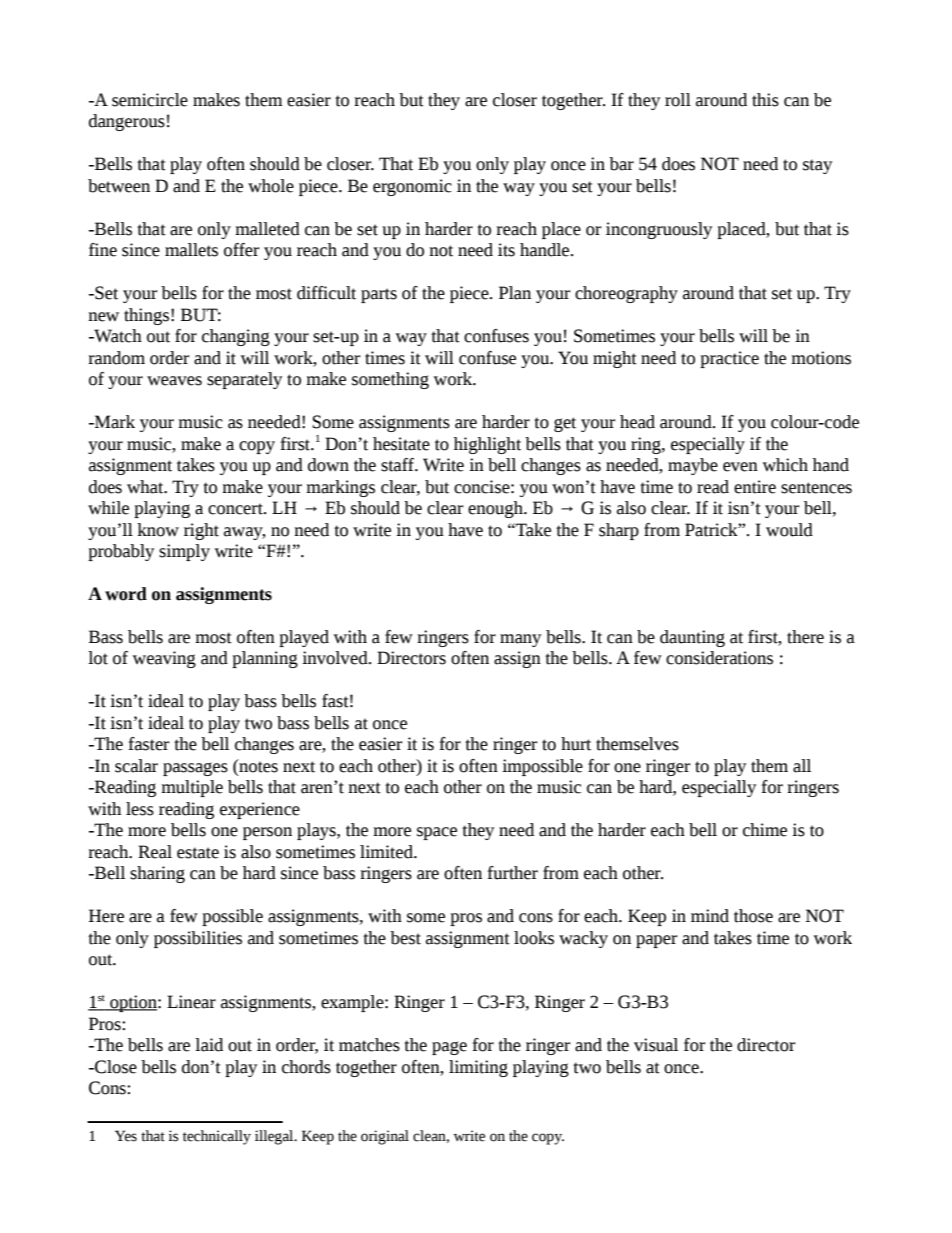  I want to click on this, so click(765, 100).
